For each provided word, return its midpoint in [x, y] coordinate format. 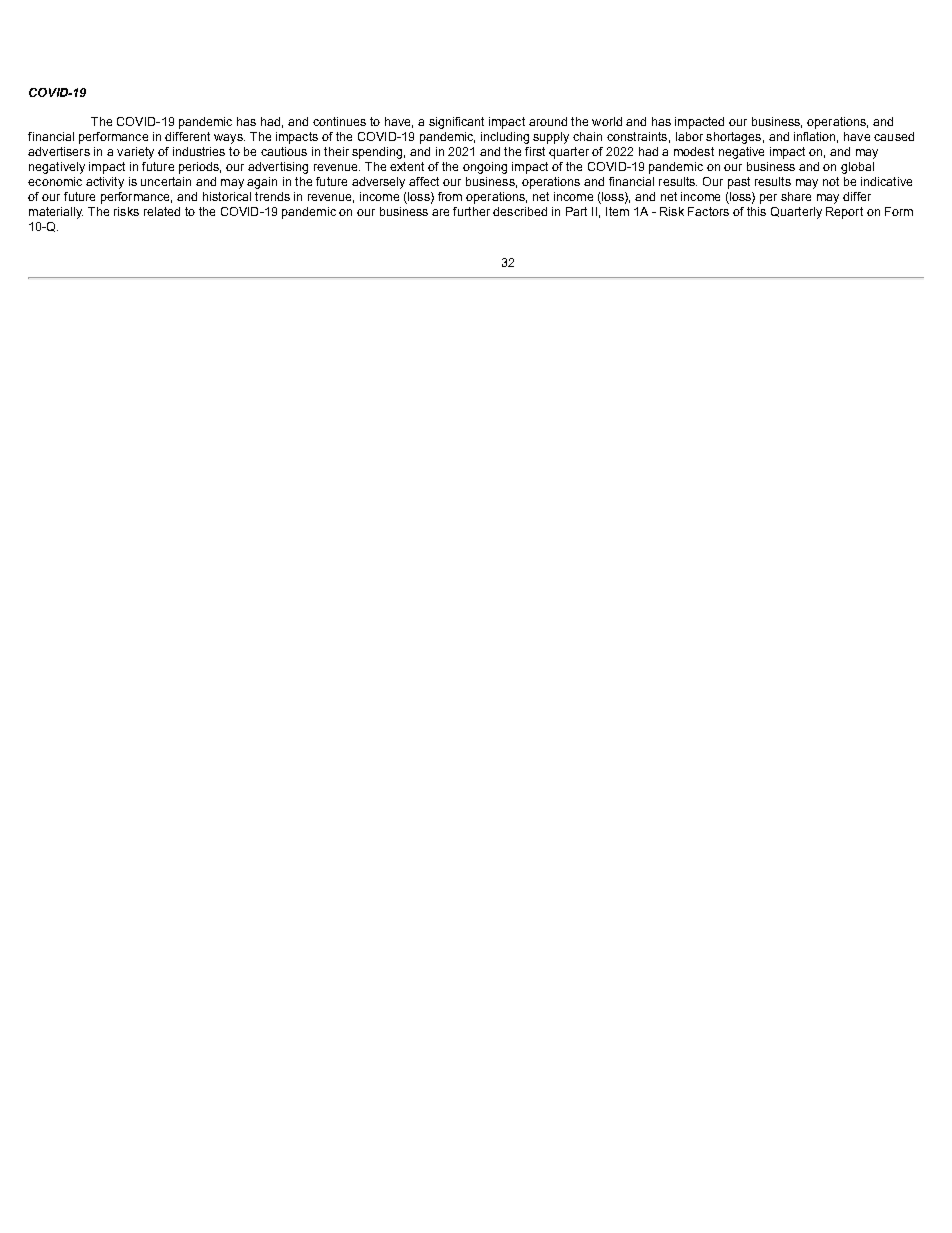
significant [456, 123]
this [756, 211]
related [162, 211]
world [607, 121]
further [471, 211]
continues [339, 121]
